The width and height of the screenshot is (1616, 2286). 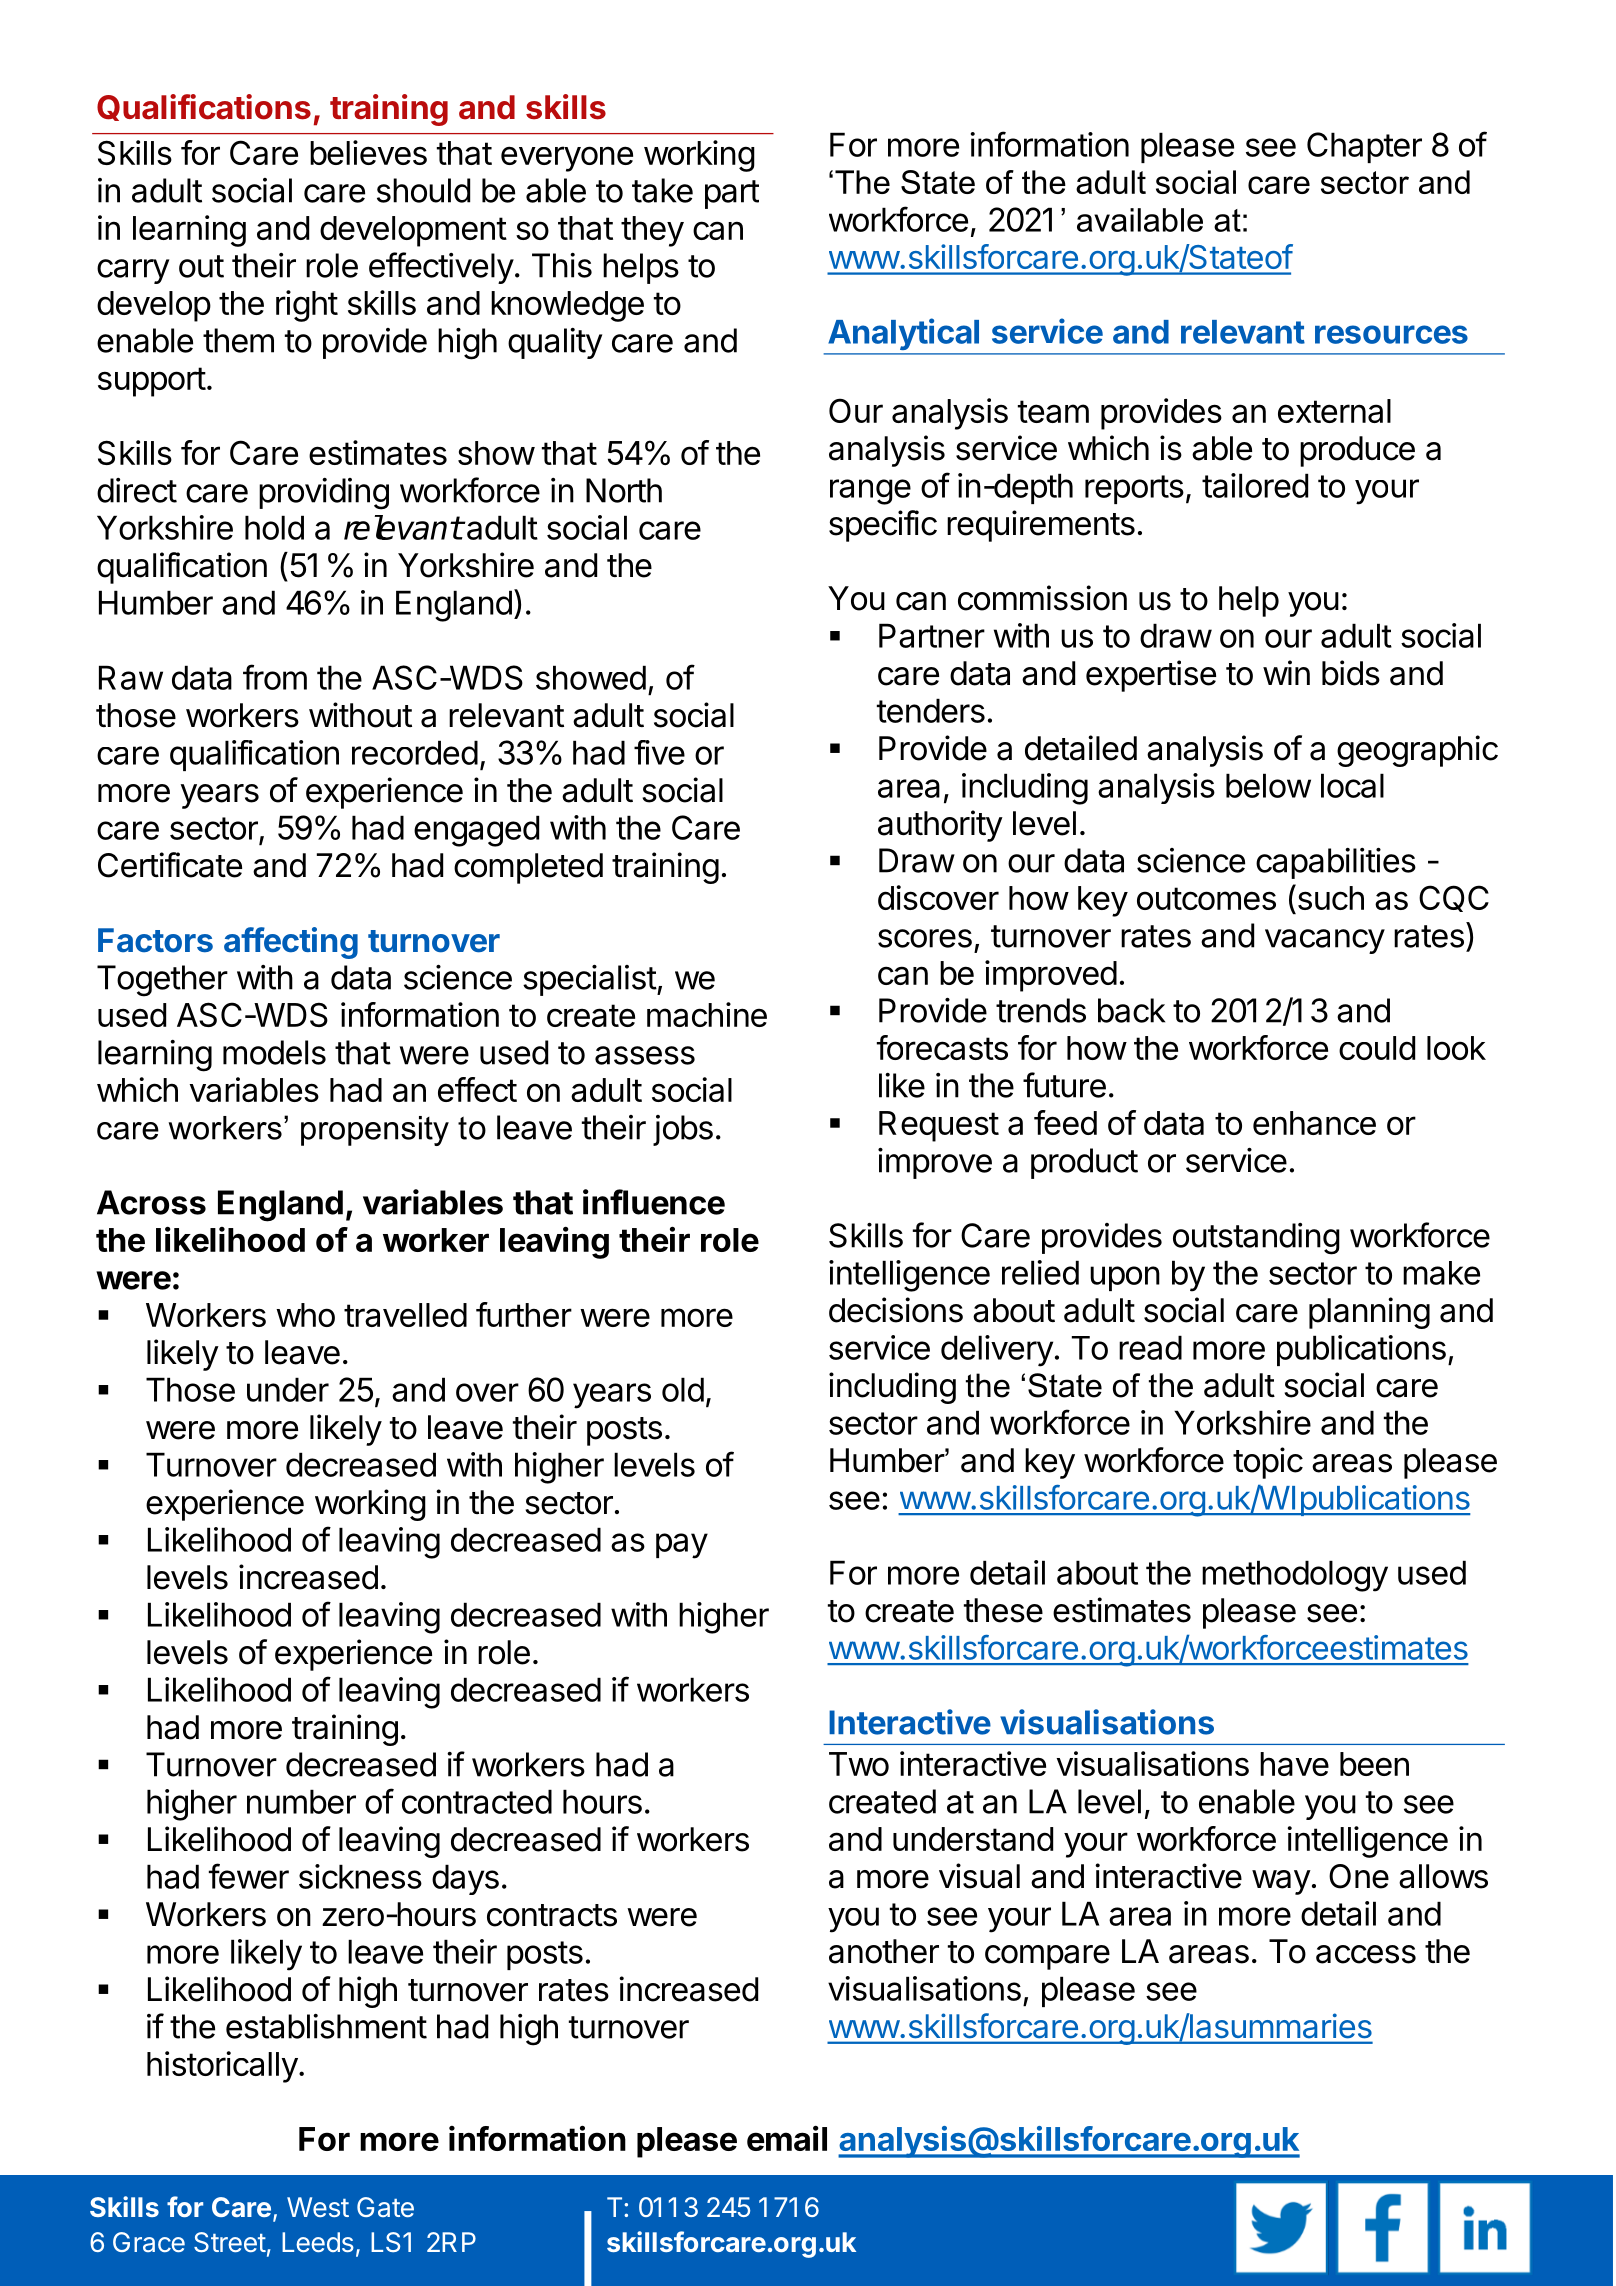 What do you see at coordinates (1268, 1463) in the screenshot?
I see `topic` at bounding box center [1268, 1463].
